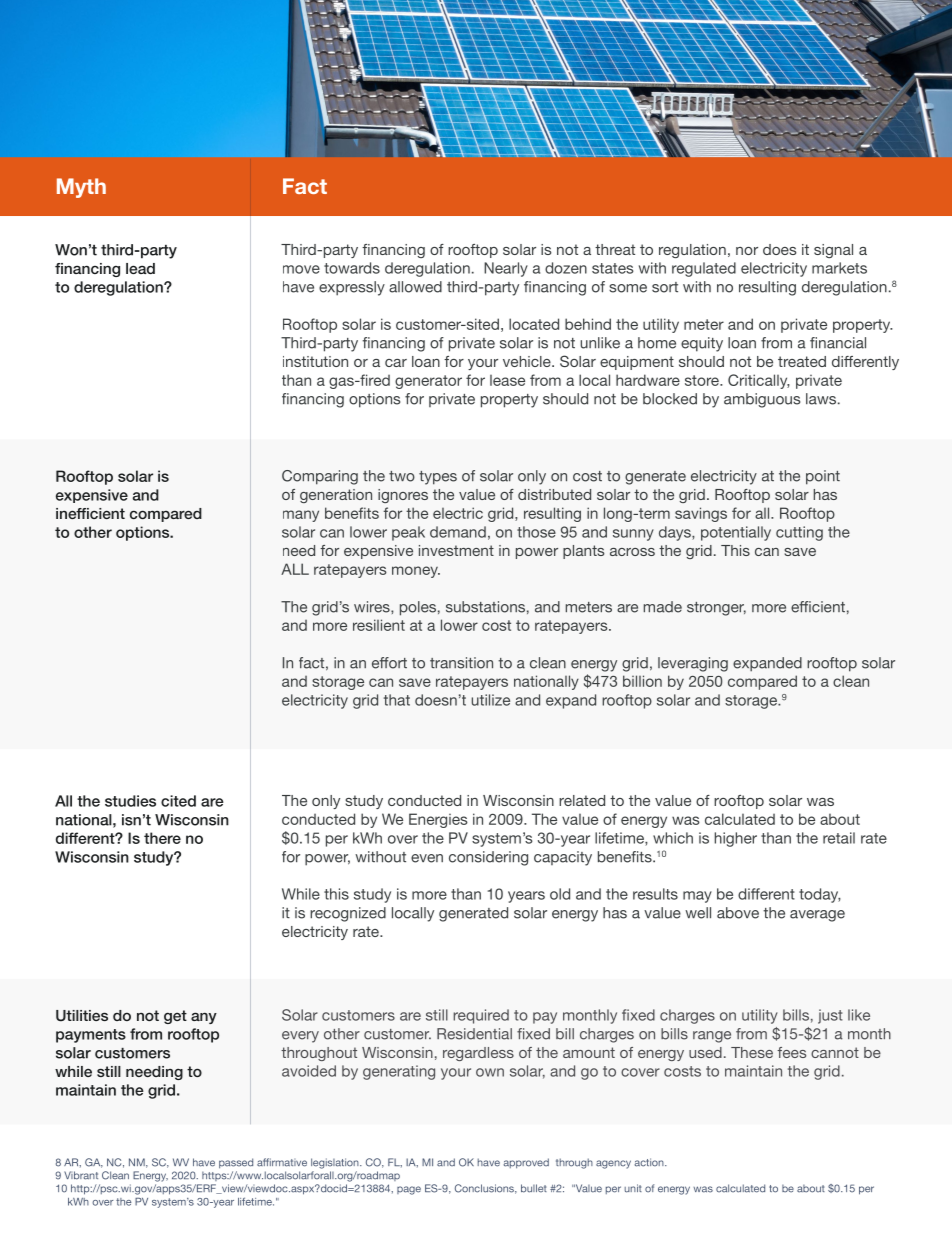  What do you see at coordinates (438, 478) in the document?
I see `types` at bounding box center [438, 478].
